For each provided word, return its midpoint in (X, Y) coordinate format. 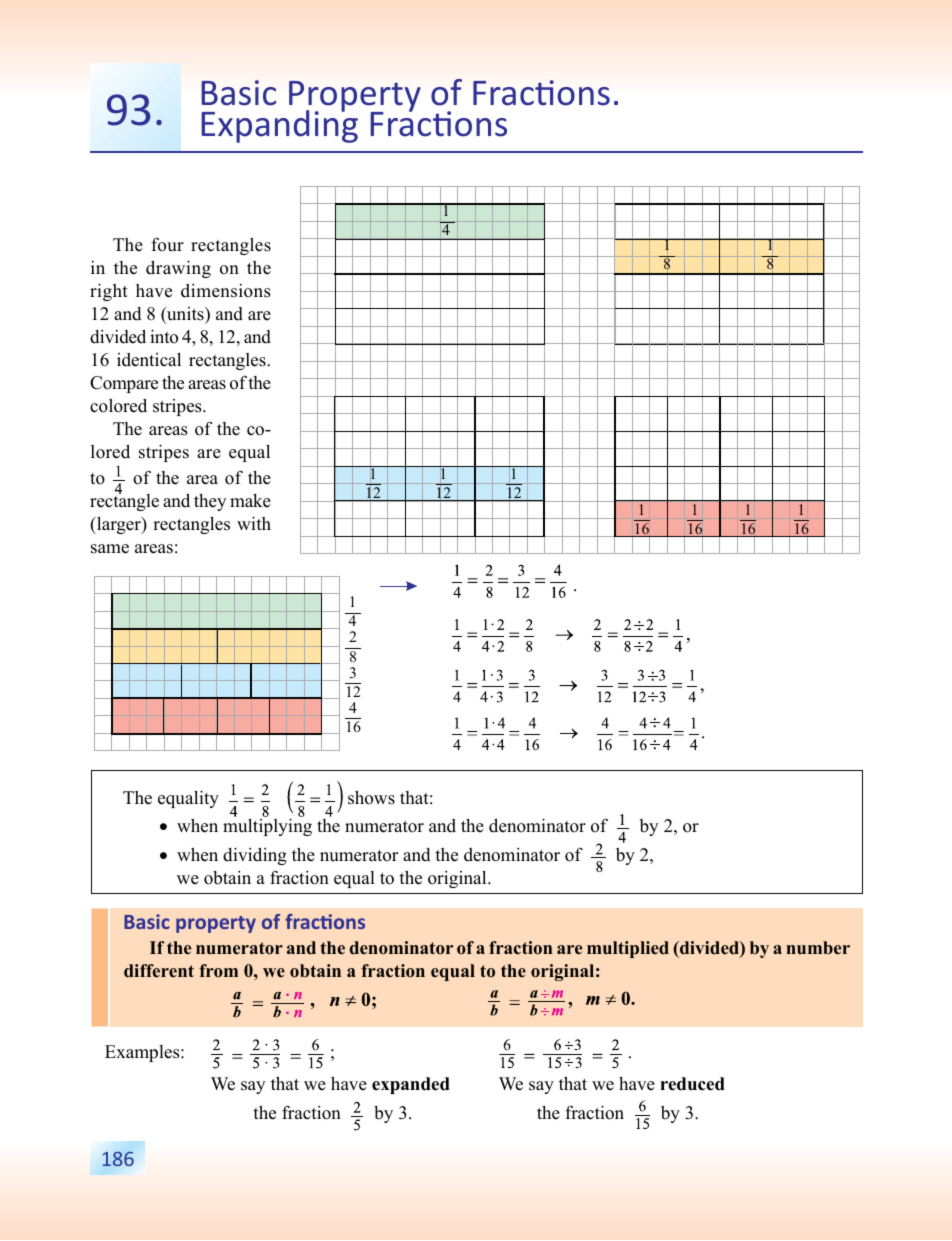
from (218, 971)
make (250, 501)
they (210, 502)
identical (149, 360)
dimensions (226, 291)
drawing (178, 269)
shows (371, 798)
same (110, 549)
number (818, 948)
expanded (411, 1085)
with (254, 523)
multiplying (267, 827)
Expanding (279, 125)
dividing (255, 856)
